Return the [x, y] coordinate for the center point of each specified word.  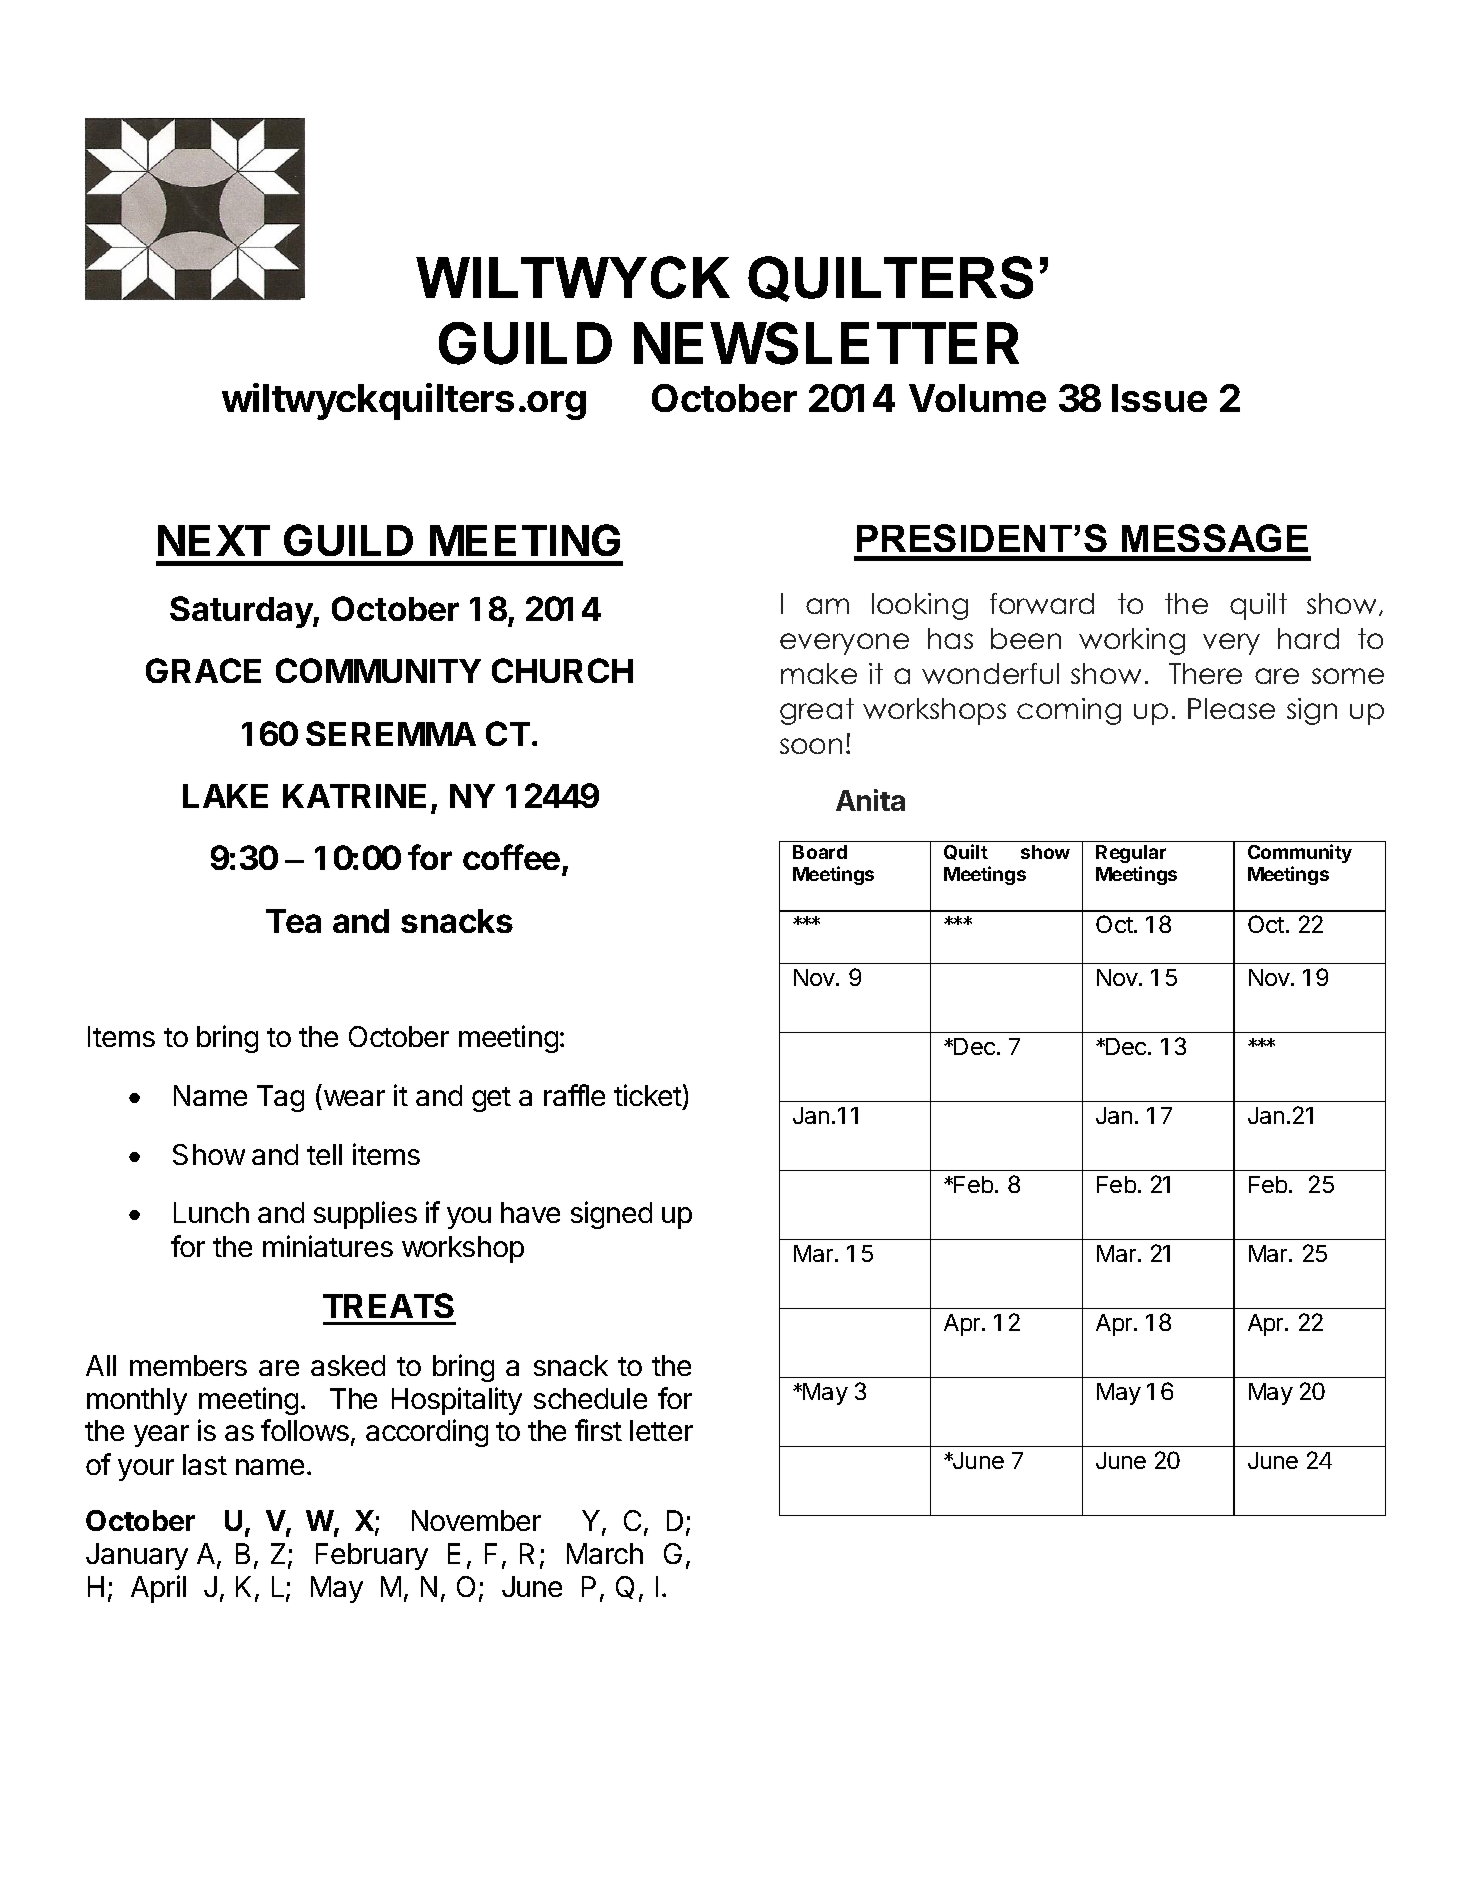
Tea [293, 921]
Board [820, 852]
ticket [648, 1097]
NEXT [214, 540]
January [137, 1556]
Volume [977, 398]
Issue [1159, 398]
